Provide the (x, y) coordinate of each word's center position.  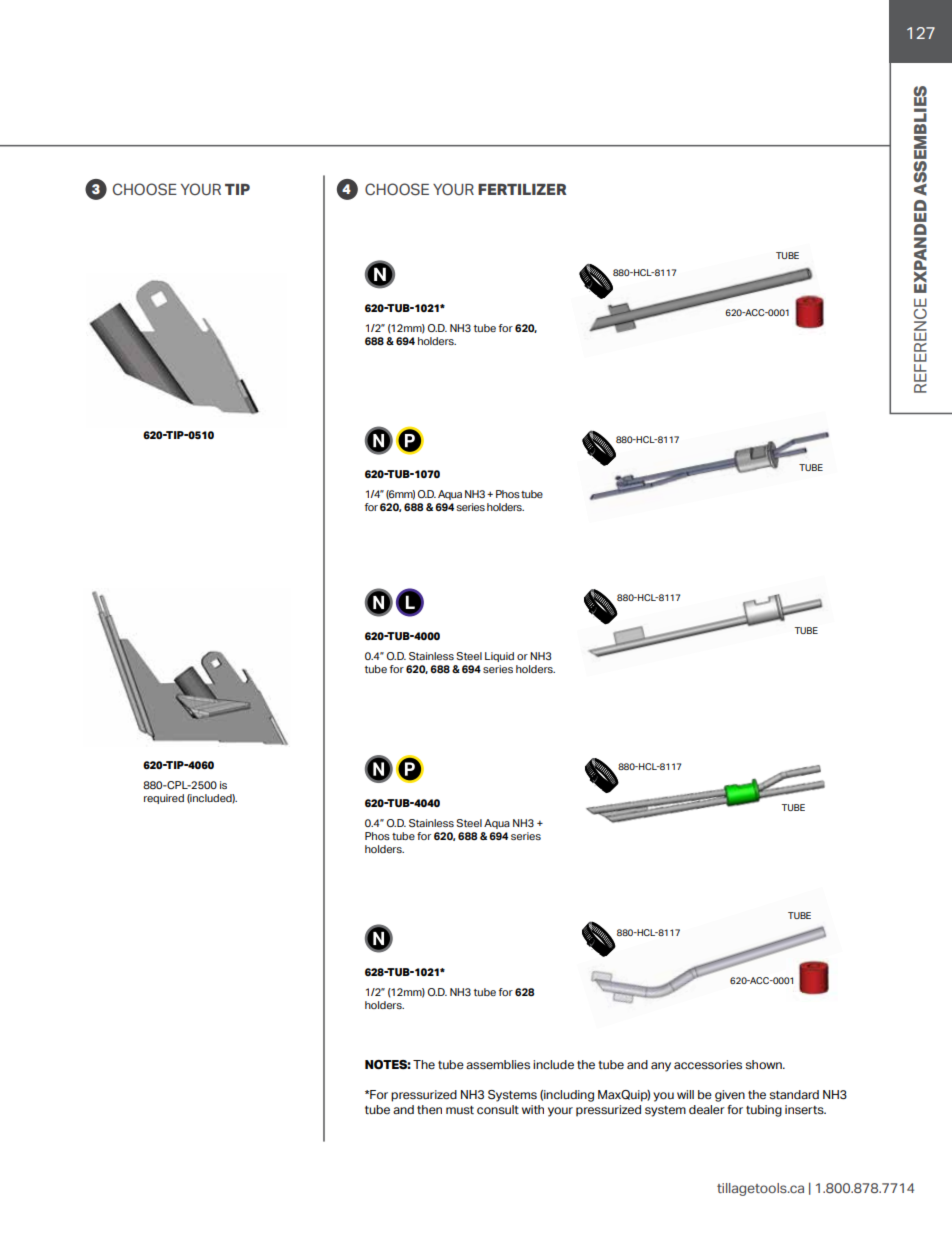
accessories (708, 1064)
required (164, 799)
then (429, 1109)
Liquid (499, 657)
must (460, 1110)
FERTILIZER (522, 189)
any (661, 1067)
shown (764, 1064)
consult (498, 1109)
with (533, 1109)
